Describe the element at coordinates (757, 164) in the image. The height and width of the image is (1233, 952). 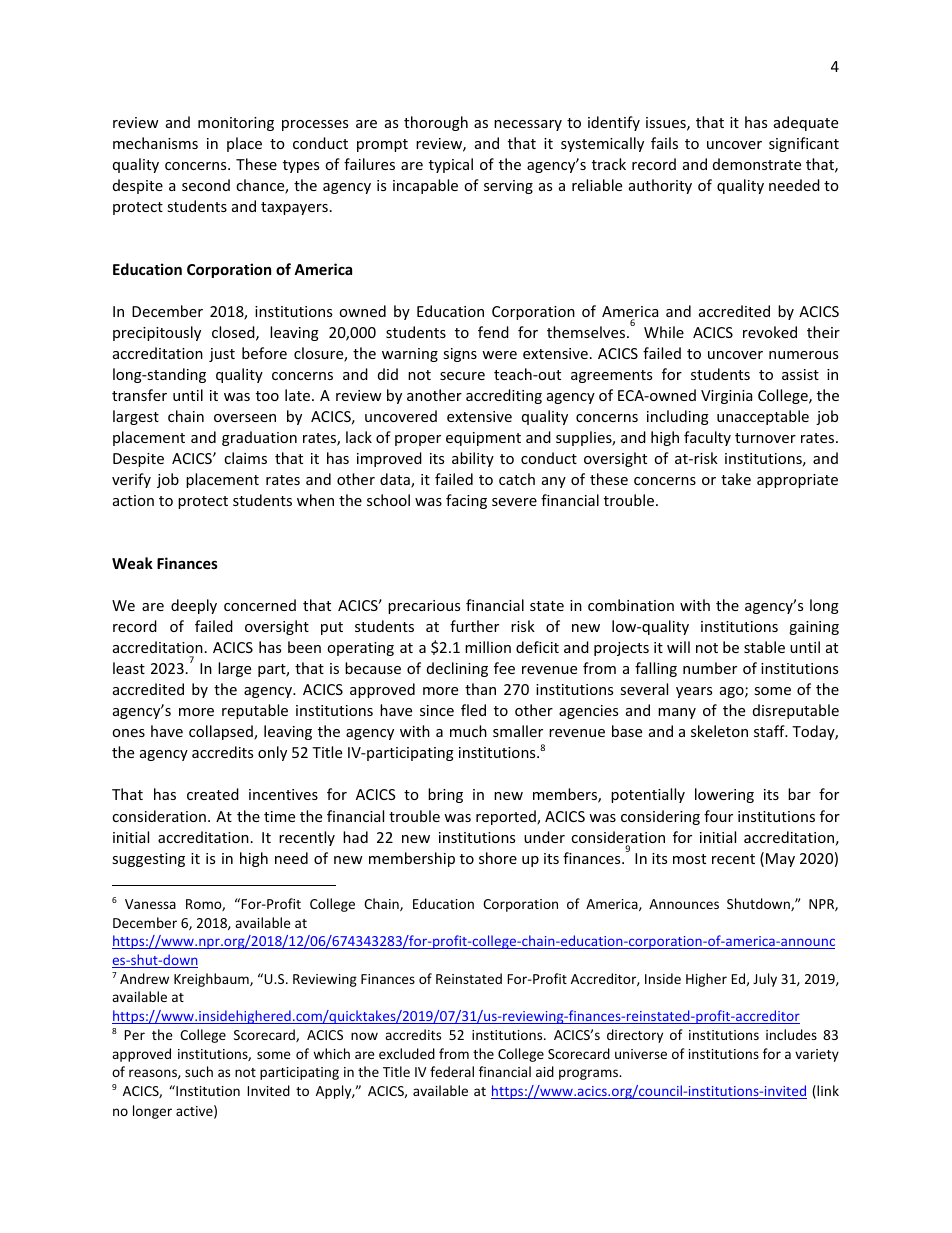
I see `demonstrate` at that location.
